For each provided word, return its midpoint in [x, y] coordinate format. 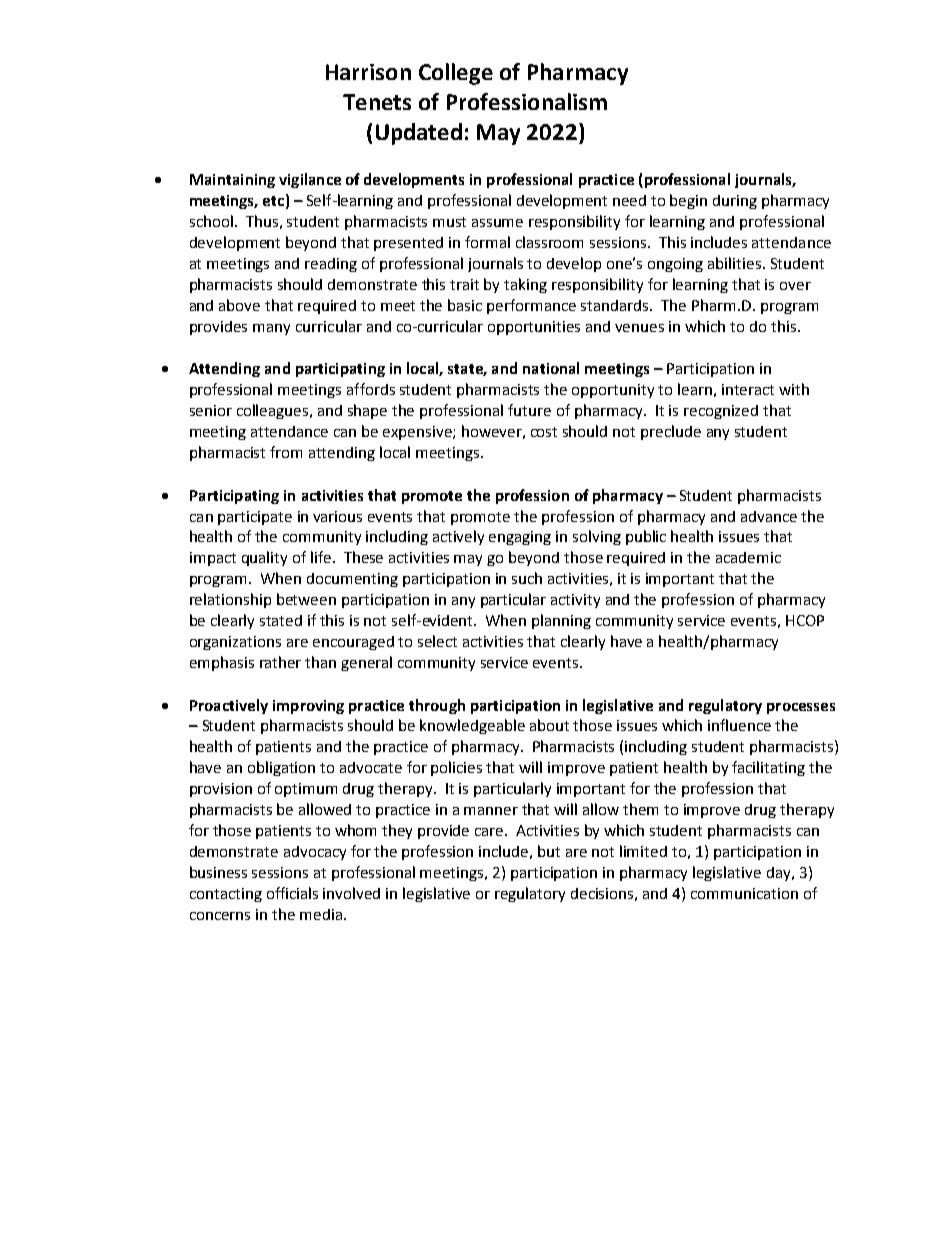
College [456, 74]
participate [255, 518]
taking [525, 285]
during [735, 202]
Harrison [368, 72]
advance [769, 516]
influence [739, 725]
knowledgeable [472, 726]
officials [292, 893]
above [239, 305]
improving [308, 707]
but [549, 851]
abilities [734, 263]
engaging [520, 538]
